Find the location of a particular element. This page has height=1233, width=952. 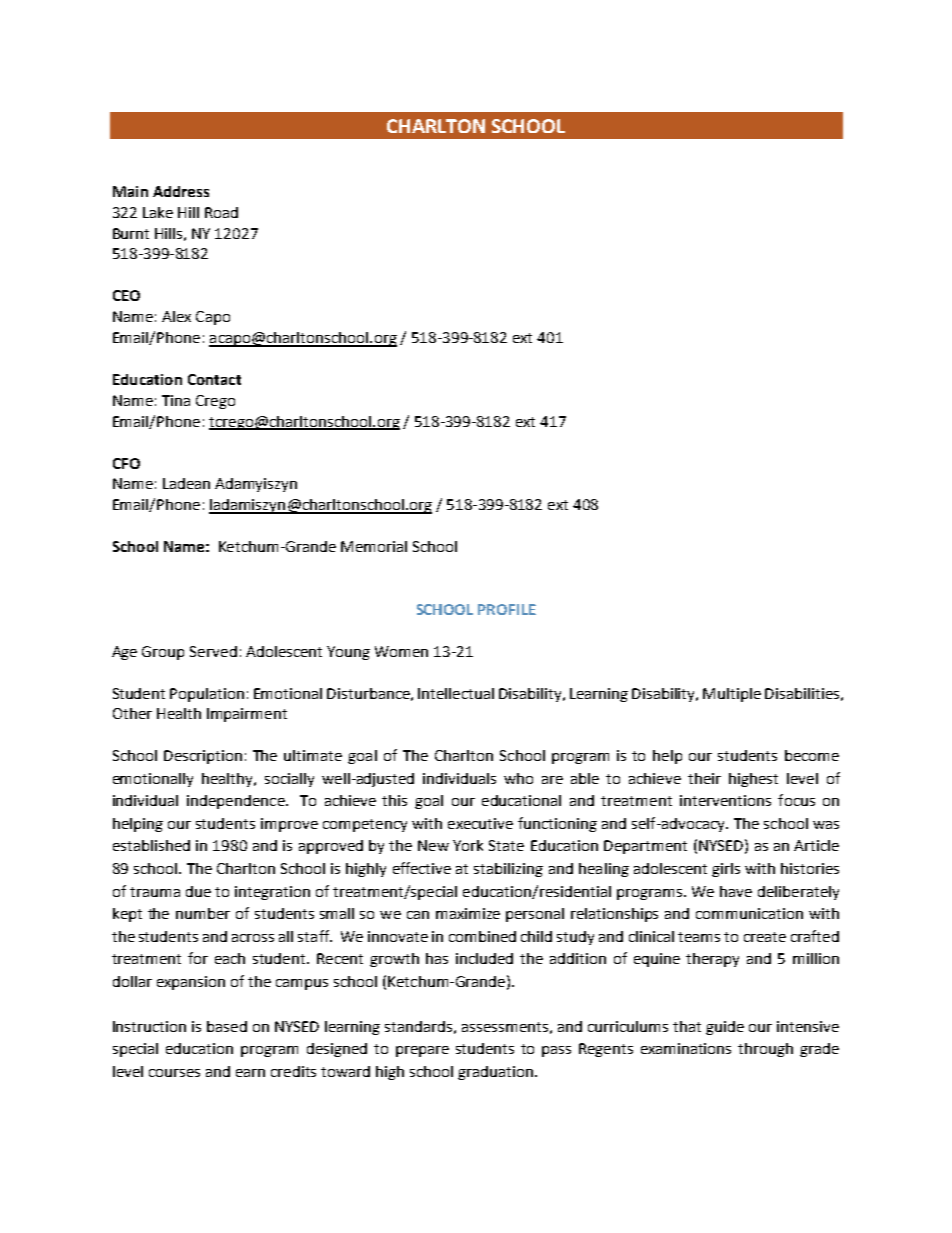

Served is located at coordinates (213, 651).
